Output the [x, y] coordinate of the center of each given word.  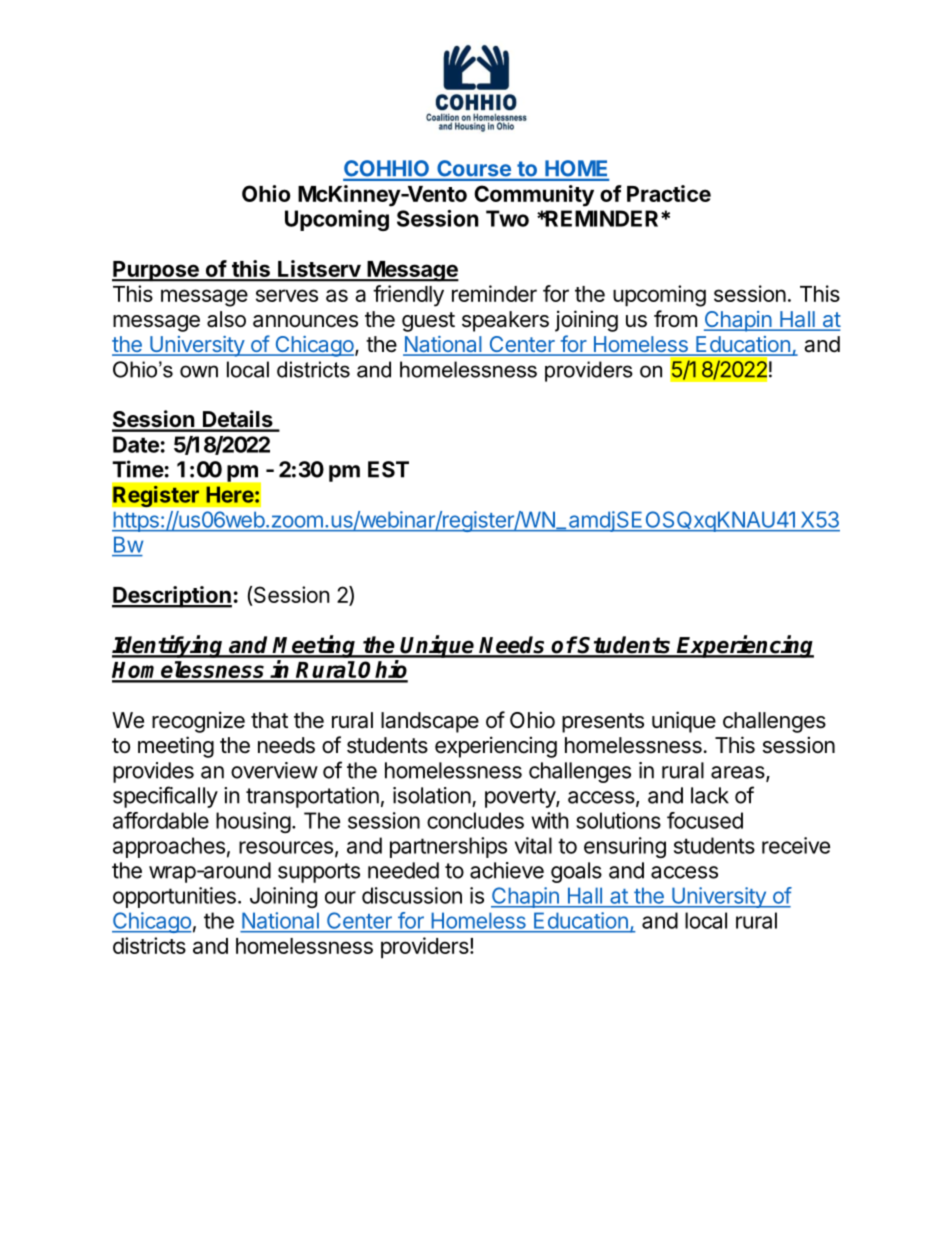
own [199, 371]
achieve [507, 870]
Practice [669, 193]
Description [172, 597]
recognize [198, 722]
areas [739, 773]
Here [230, 494]
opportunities [174, 897]
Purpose [156, 271]
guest [428, 322]
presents [603, 723]
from [675, 318]
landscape [430, 722]
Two [507, 218]
